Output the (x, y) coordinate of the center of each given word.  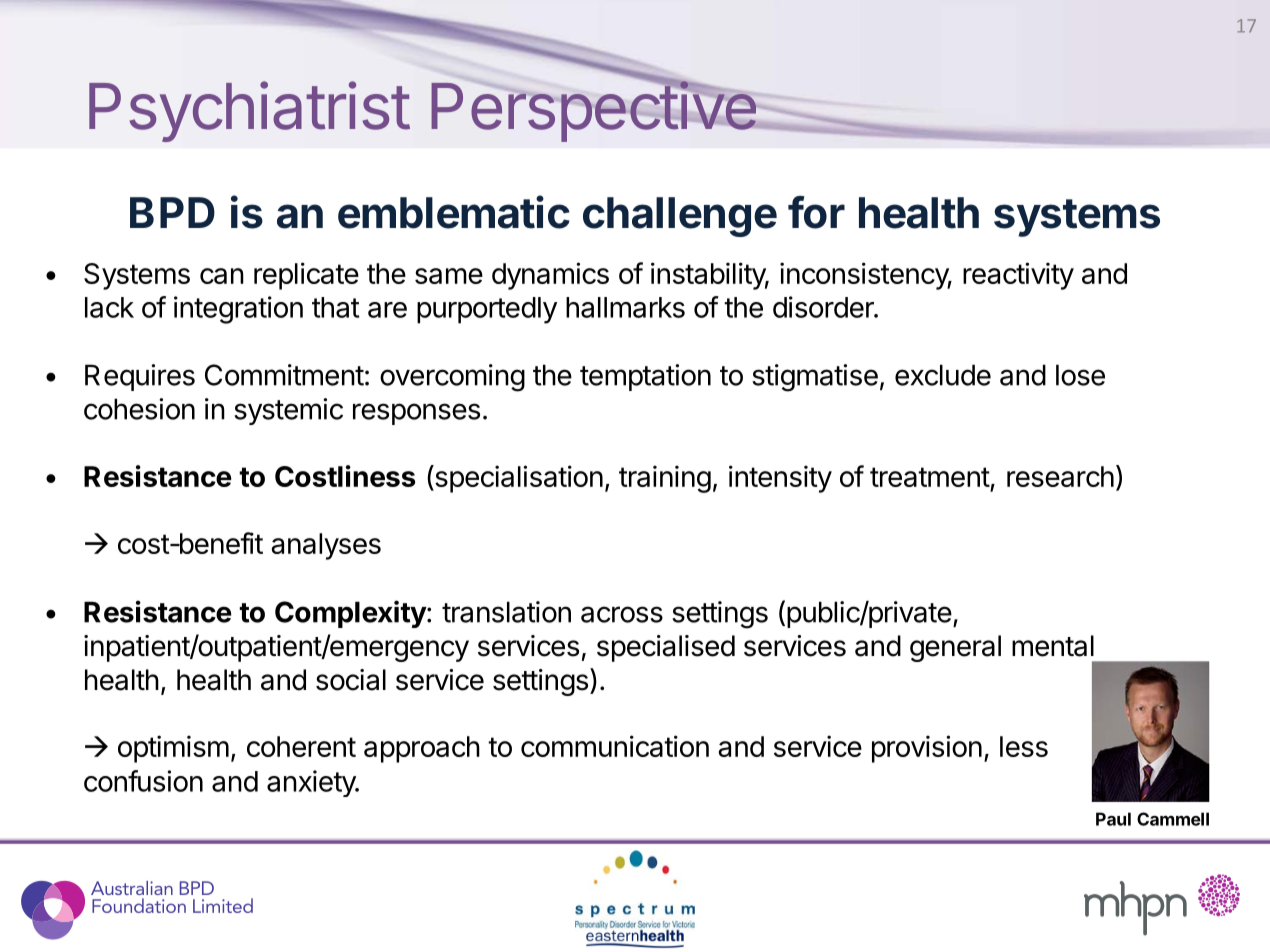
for (816, 212)
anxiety (312, 783)
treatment (930, 477)
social (351, 680)
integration (238, 310)
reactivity (1018, 276)
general (955, 648)
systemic (288, 411)
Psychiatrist (249, 111)
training (665, 479)
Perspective (594, 111)
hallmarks (625, 307)
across (622, 614)
